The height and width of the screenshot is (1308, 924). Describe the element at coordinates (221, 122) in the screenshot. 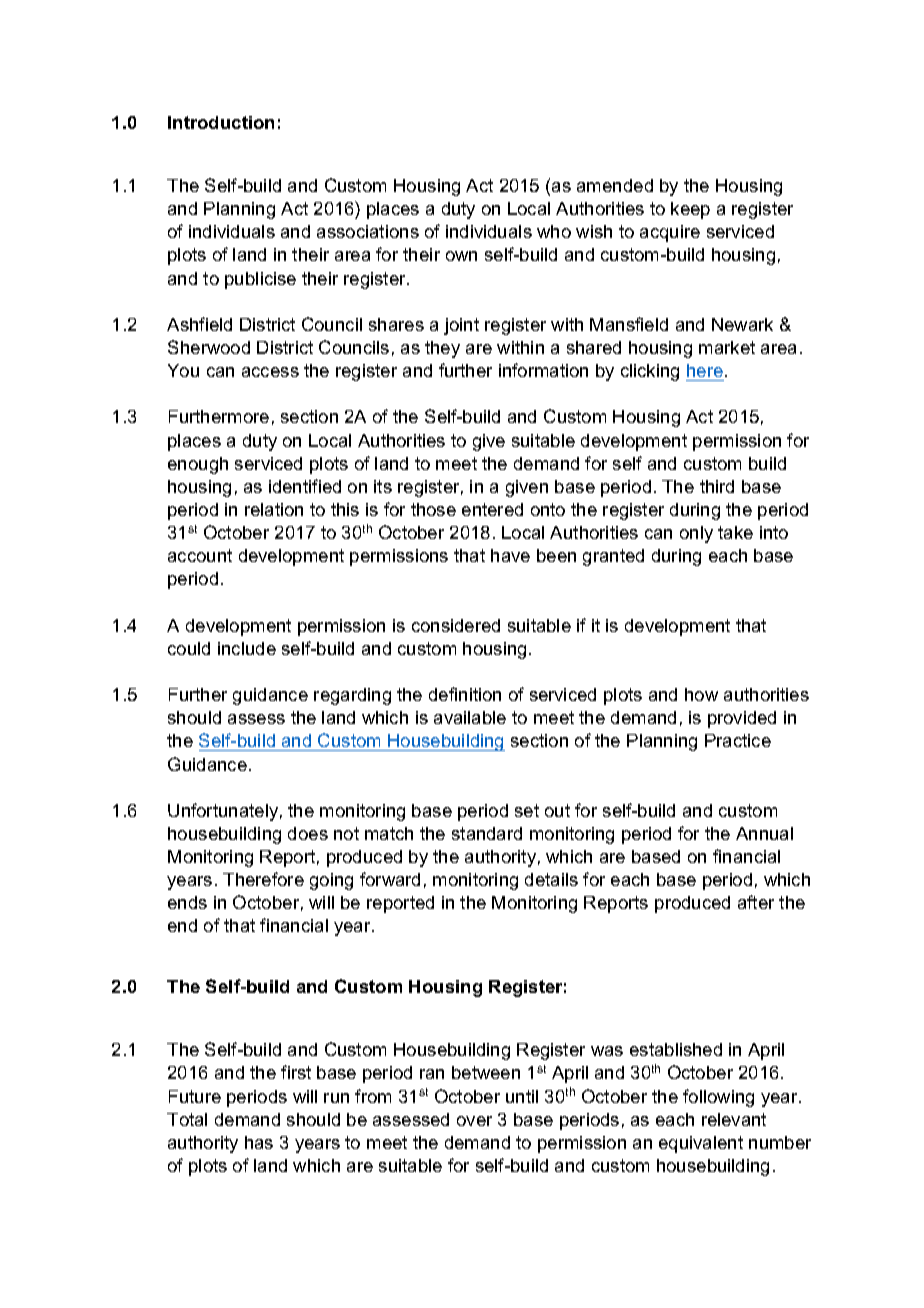

I see `Introduction` at that location.
